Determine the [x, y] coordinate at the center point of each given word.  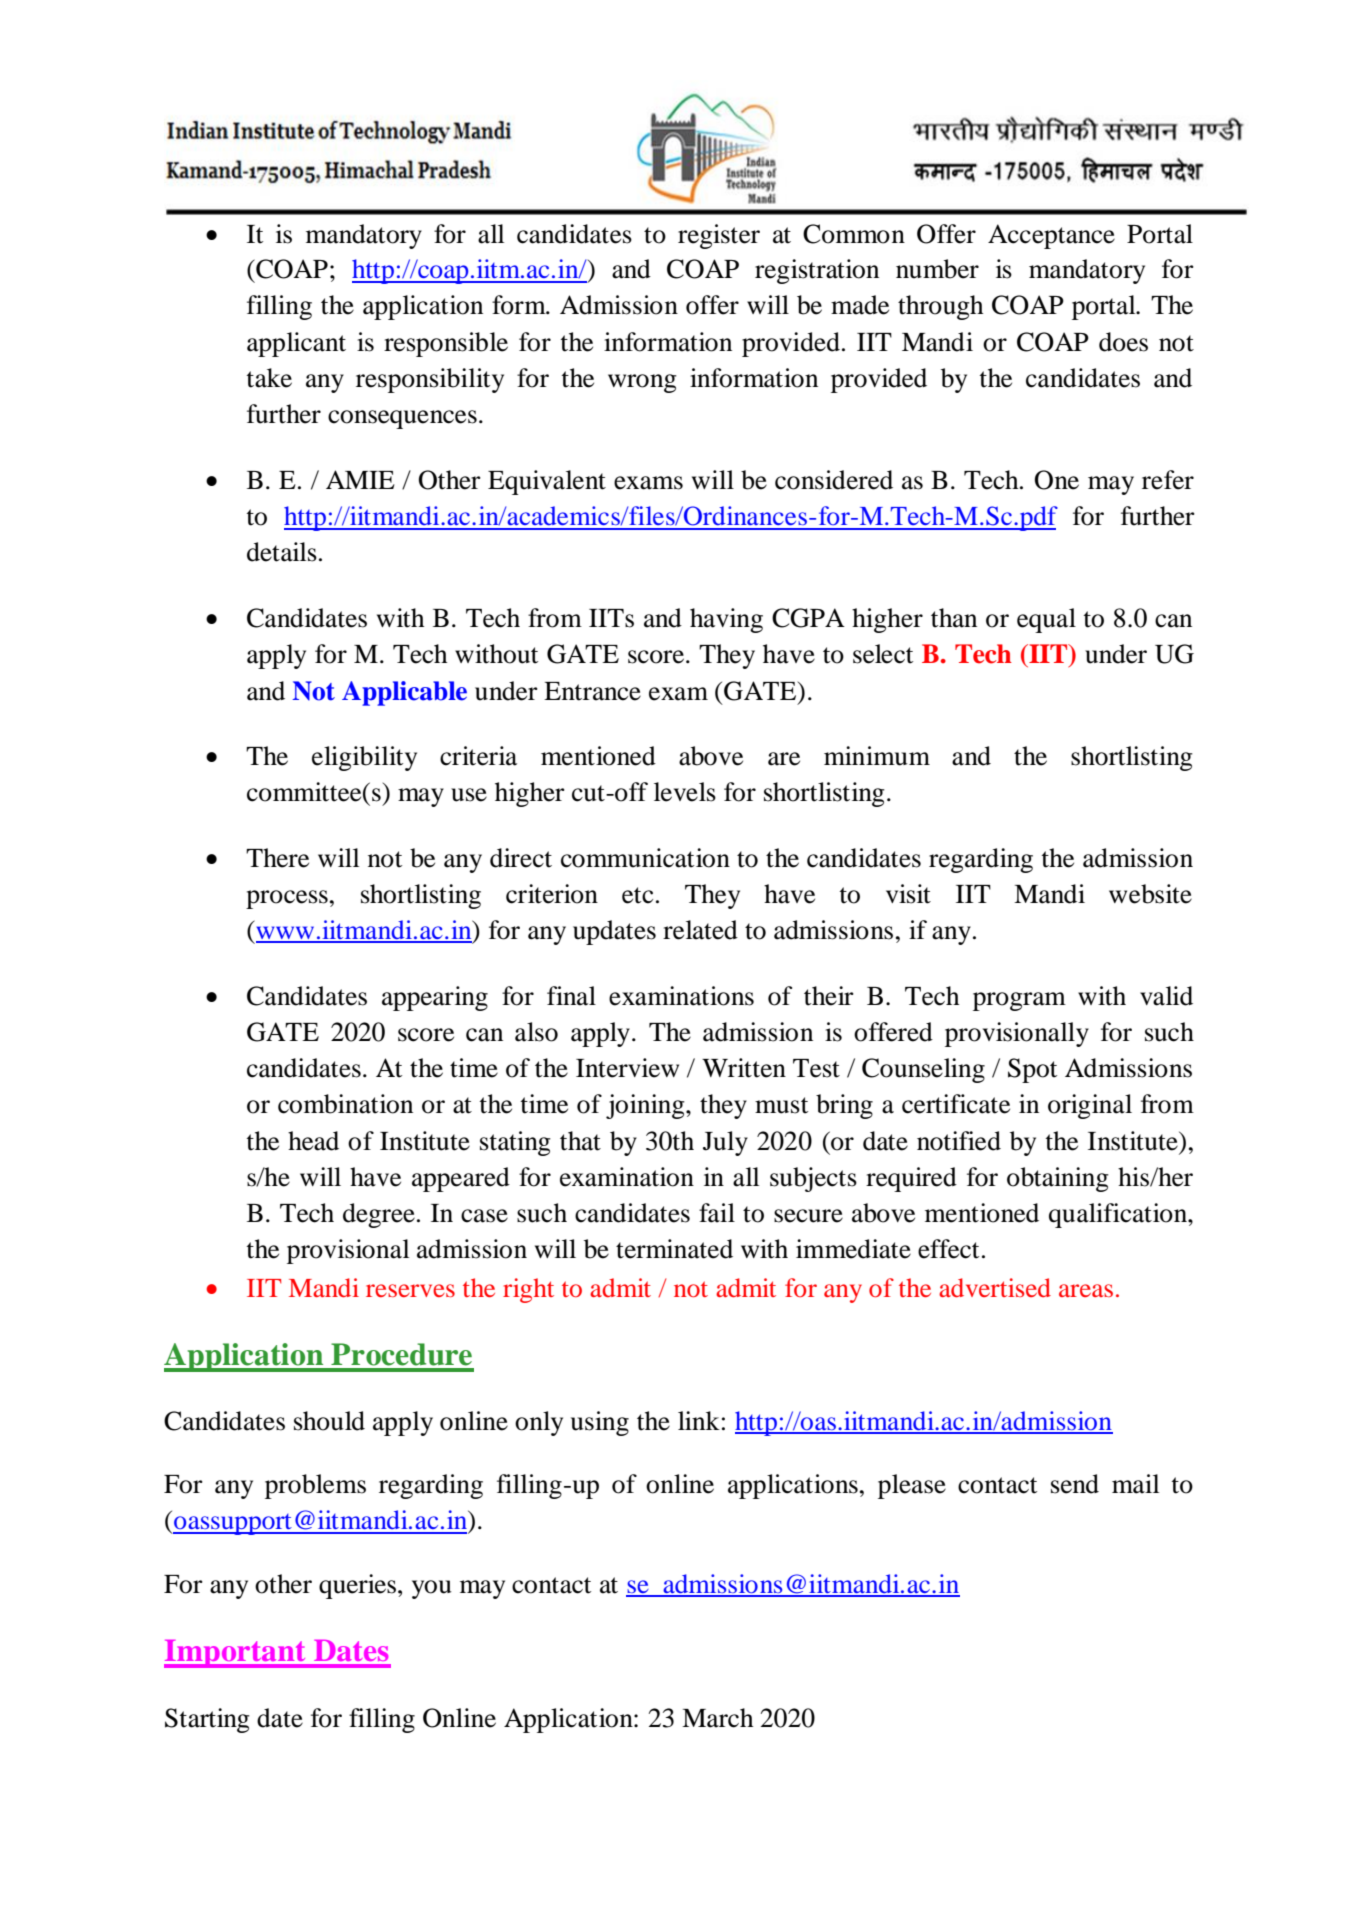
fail [717, 1213]
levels [685, 792]
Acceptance [1051, 236]
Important [236, 1654]
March [717, 1718]
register [719, 236]
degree [379, 1215]
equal [1046, 620]
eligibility [364, 758]
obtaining [1058, 1179]
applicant [296, 344]
